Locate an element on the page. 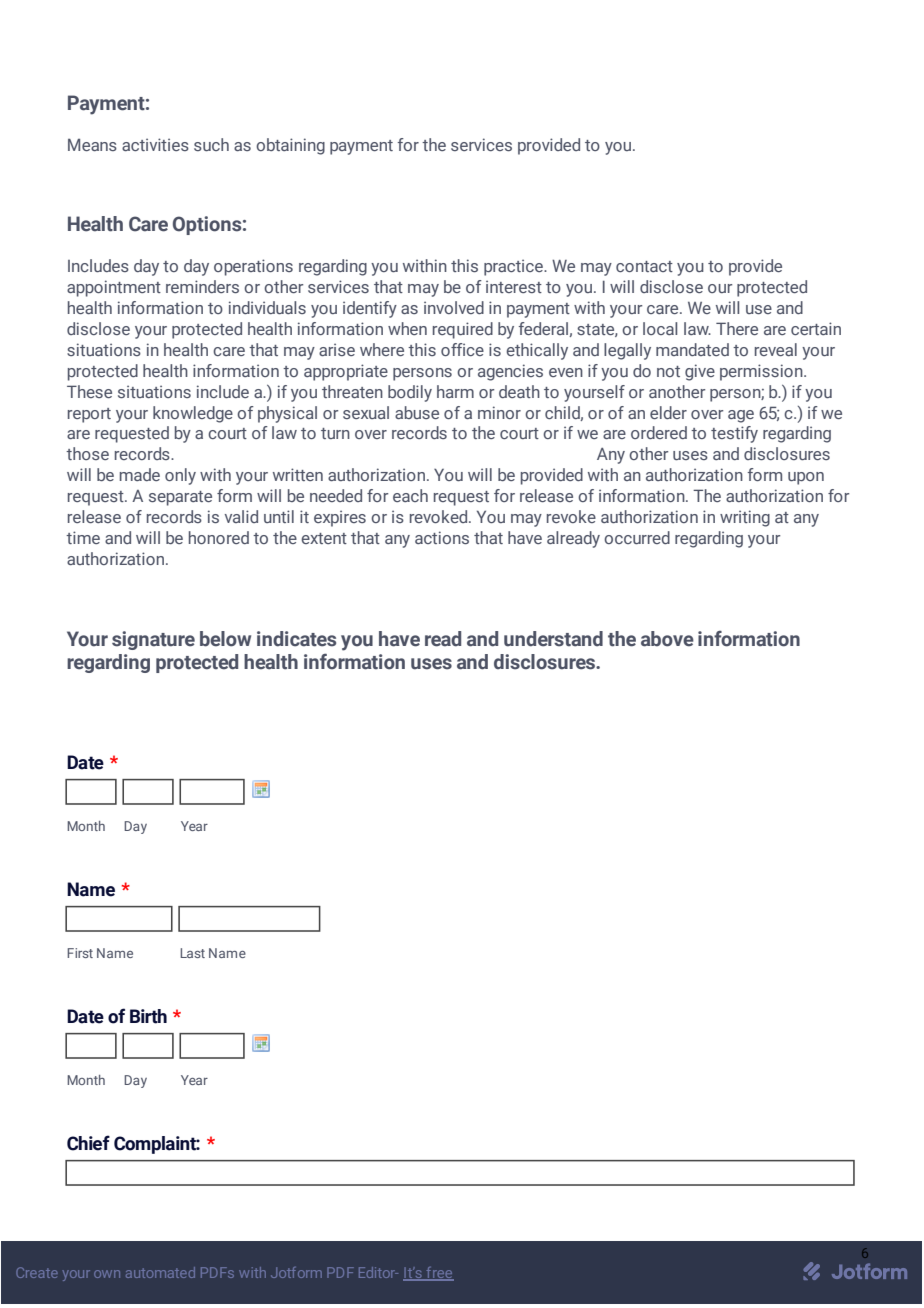 The height and width of the document is (1308, 924). writing is located at coordinates (745, 518).
